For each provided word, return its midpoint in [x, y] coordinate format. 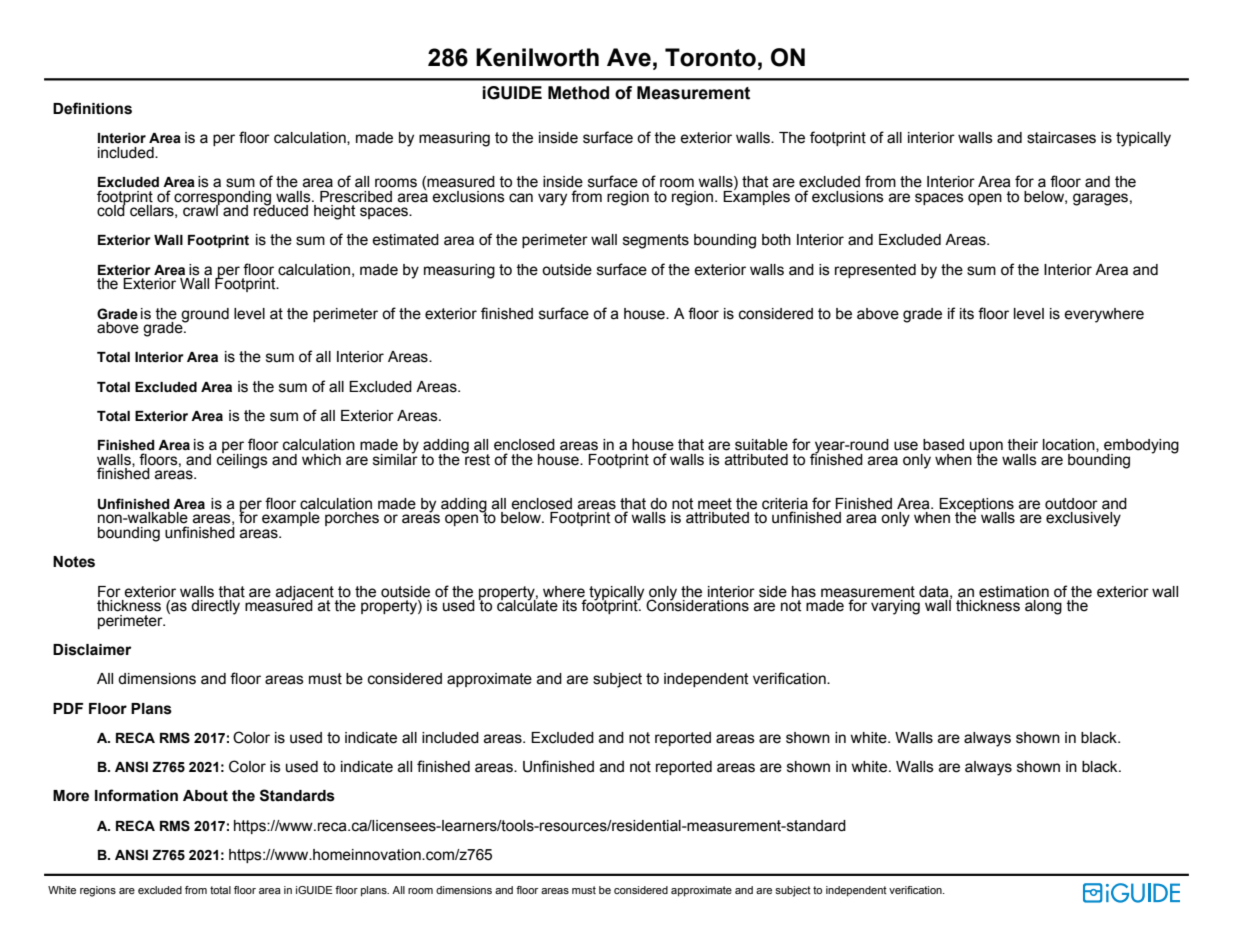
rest [476, 459]
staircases [1061, 138]
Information [136, 795]
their [1022, 445]
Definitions [92, 108]
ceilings [242, 460]
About [205, 796]
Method [578, 93]
